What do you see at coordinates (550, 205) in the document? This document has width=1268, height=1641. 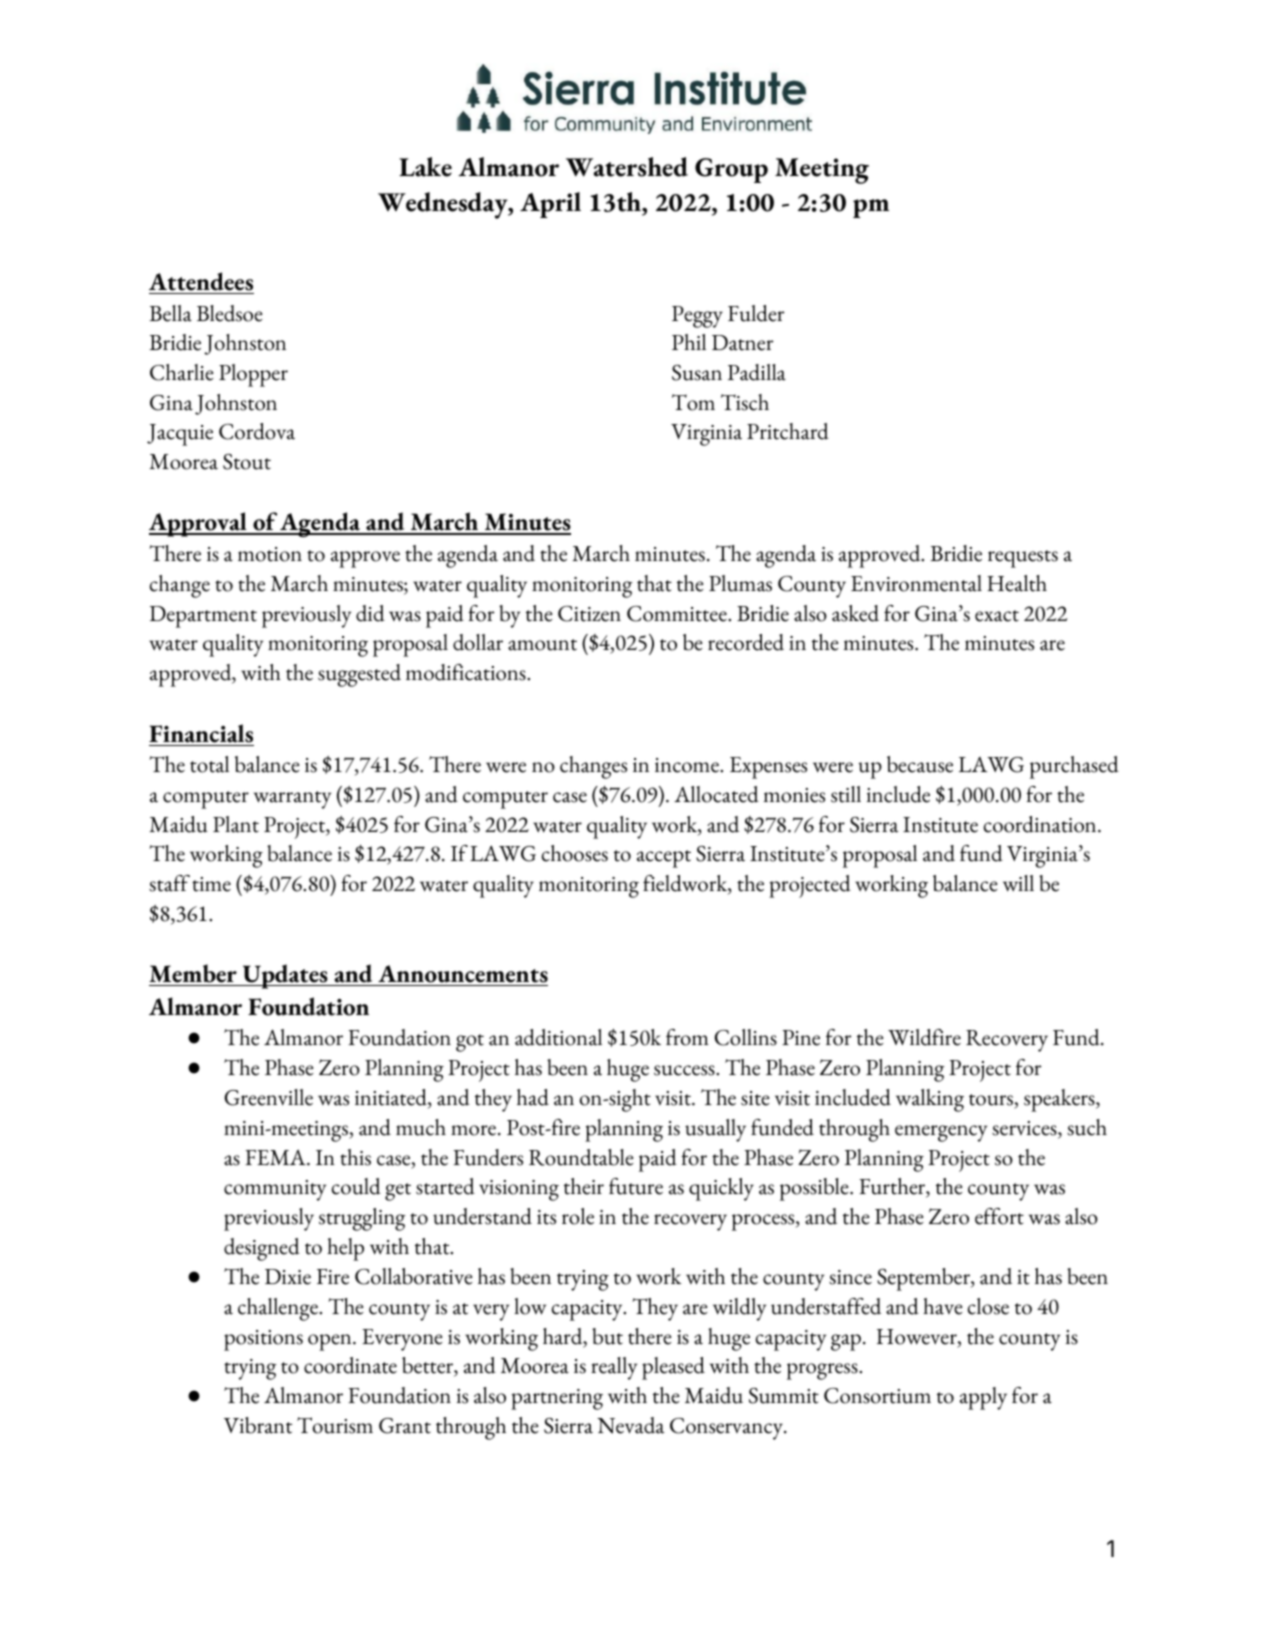 I see `April` at bounding box center [550, 205].
